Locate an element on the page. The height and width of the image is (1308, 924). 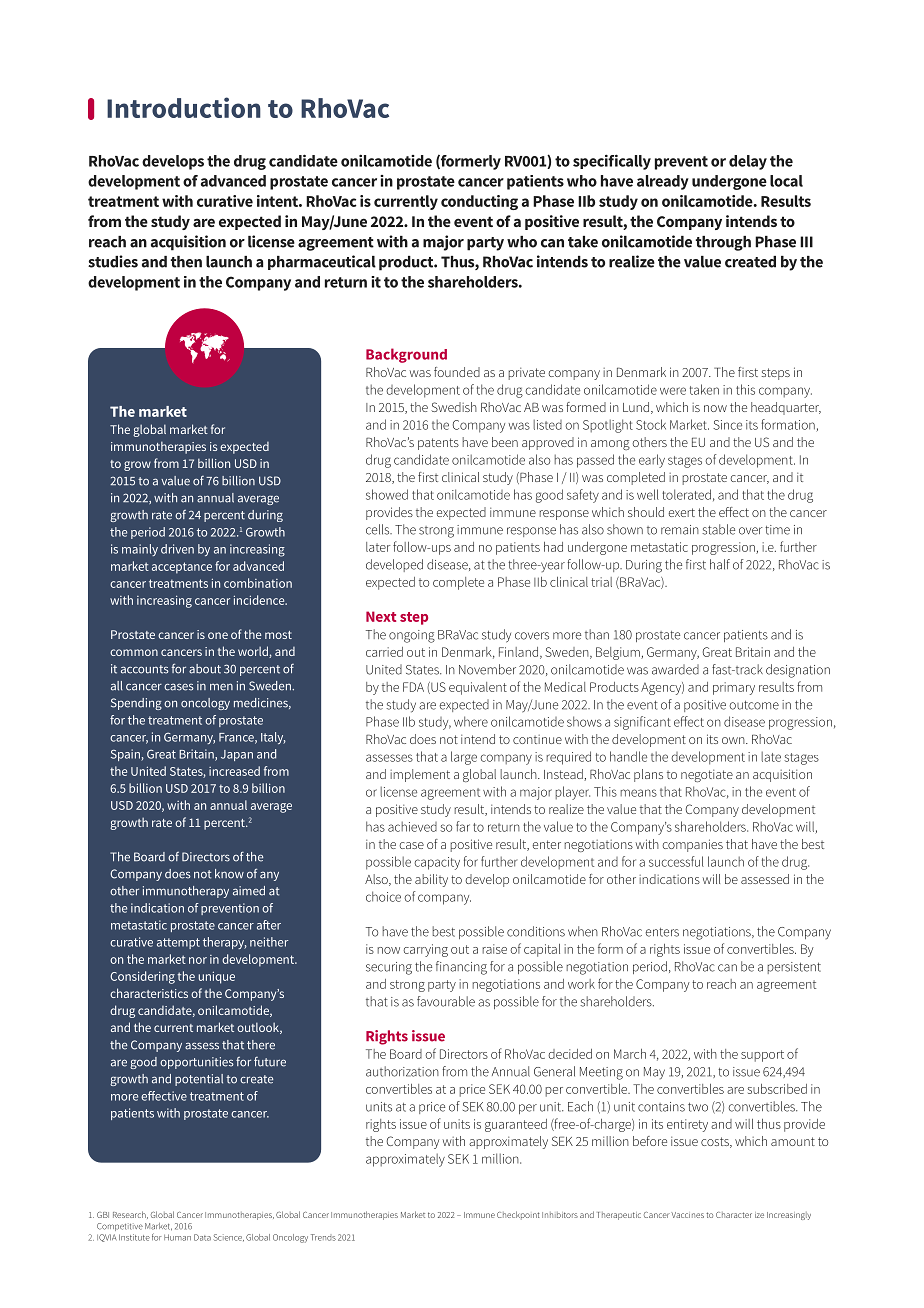
driven is located at coordinates (177, 549).
